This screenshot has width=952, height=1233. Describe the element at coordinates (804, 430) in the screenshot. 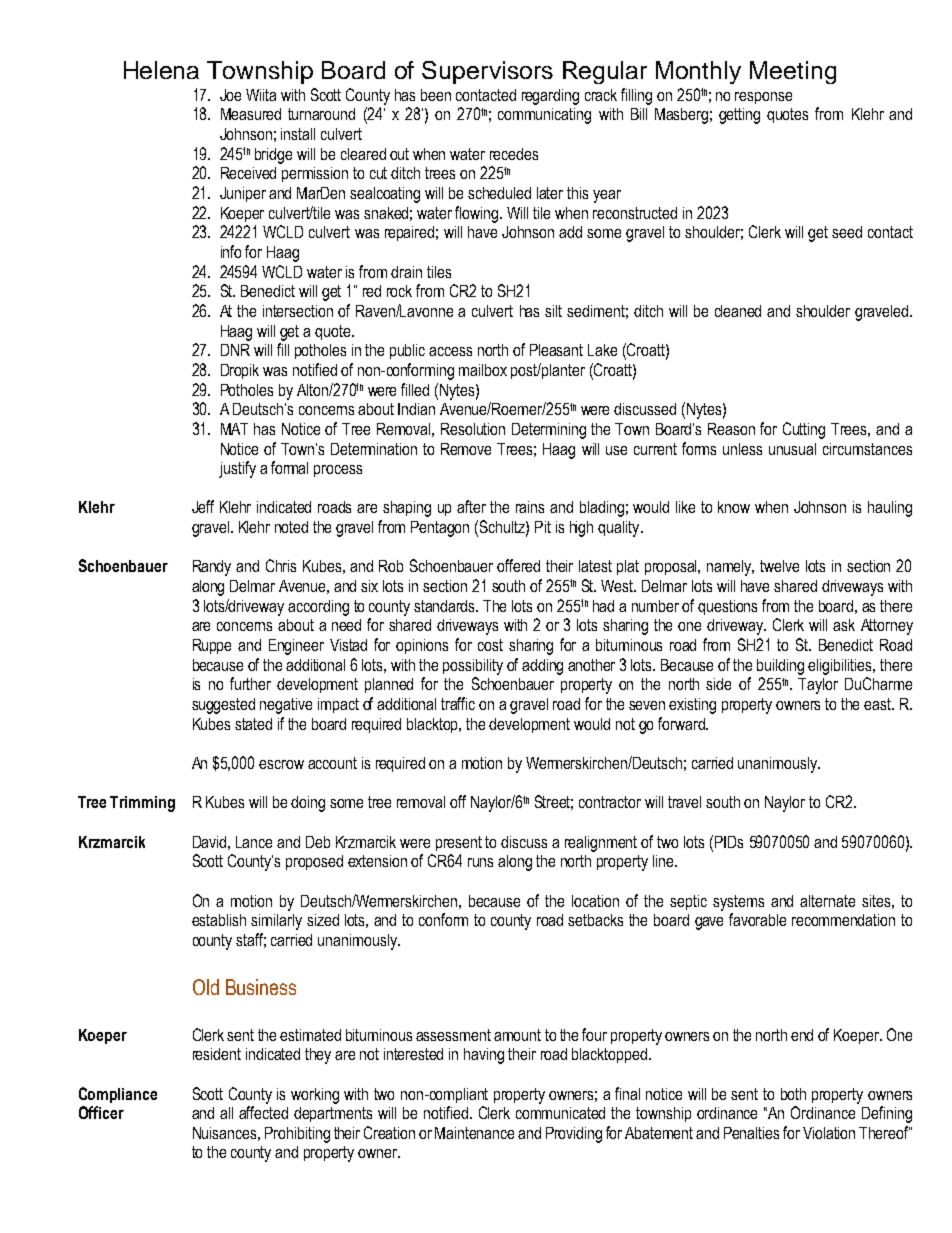

I see `Cutting` at that location.
